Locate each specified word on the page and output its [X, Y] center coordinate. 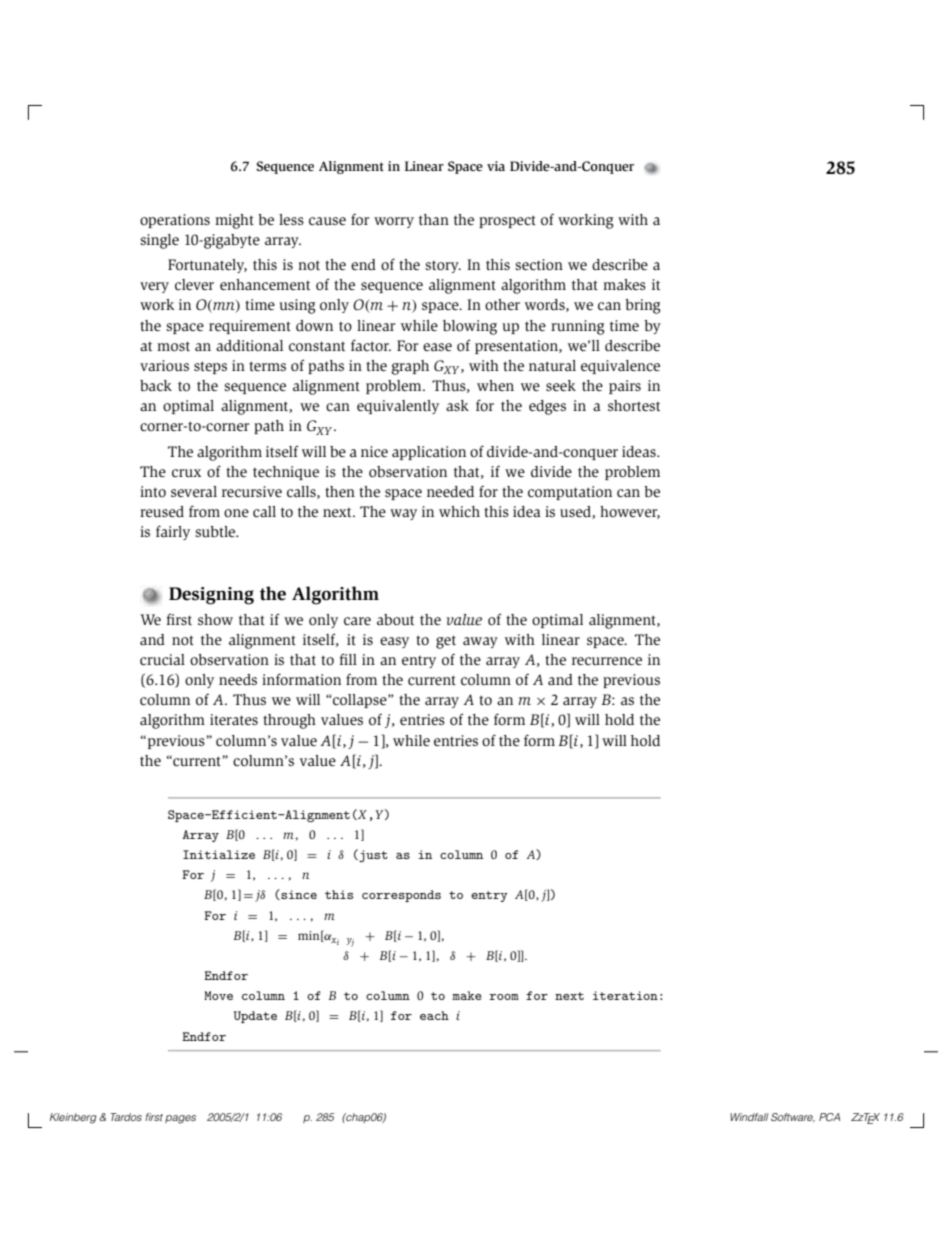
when [495, 385]
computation [570, 493]
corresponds [401, 896]
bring [642, 306]
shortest [634, 406]
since [298, 894]
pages [180, 1119]
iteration [625, 995]
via [496, 166]
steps [210, 367]
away [480, 642]
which [459, 511]
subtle [216, 531]
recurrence [607, 661]
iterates [234, 719]
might [234, 221]
